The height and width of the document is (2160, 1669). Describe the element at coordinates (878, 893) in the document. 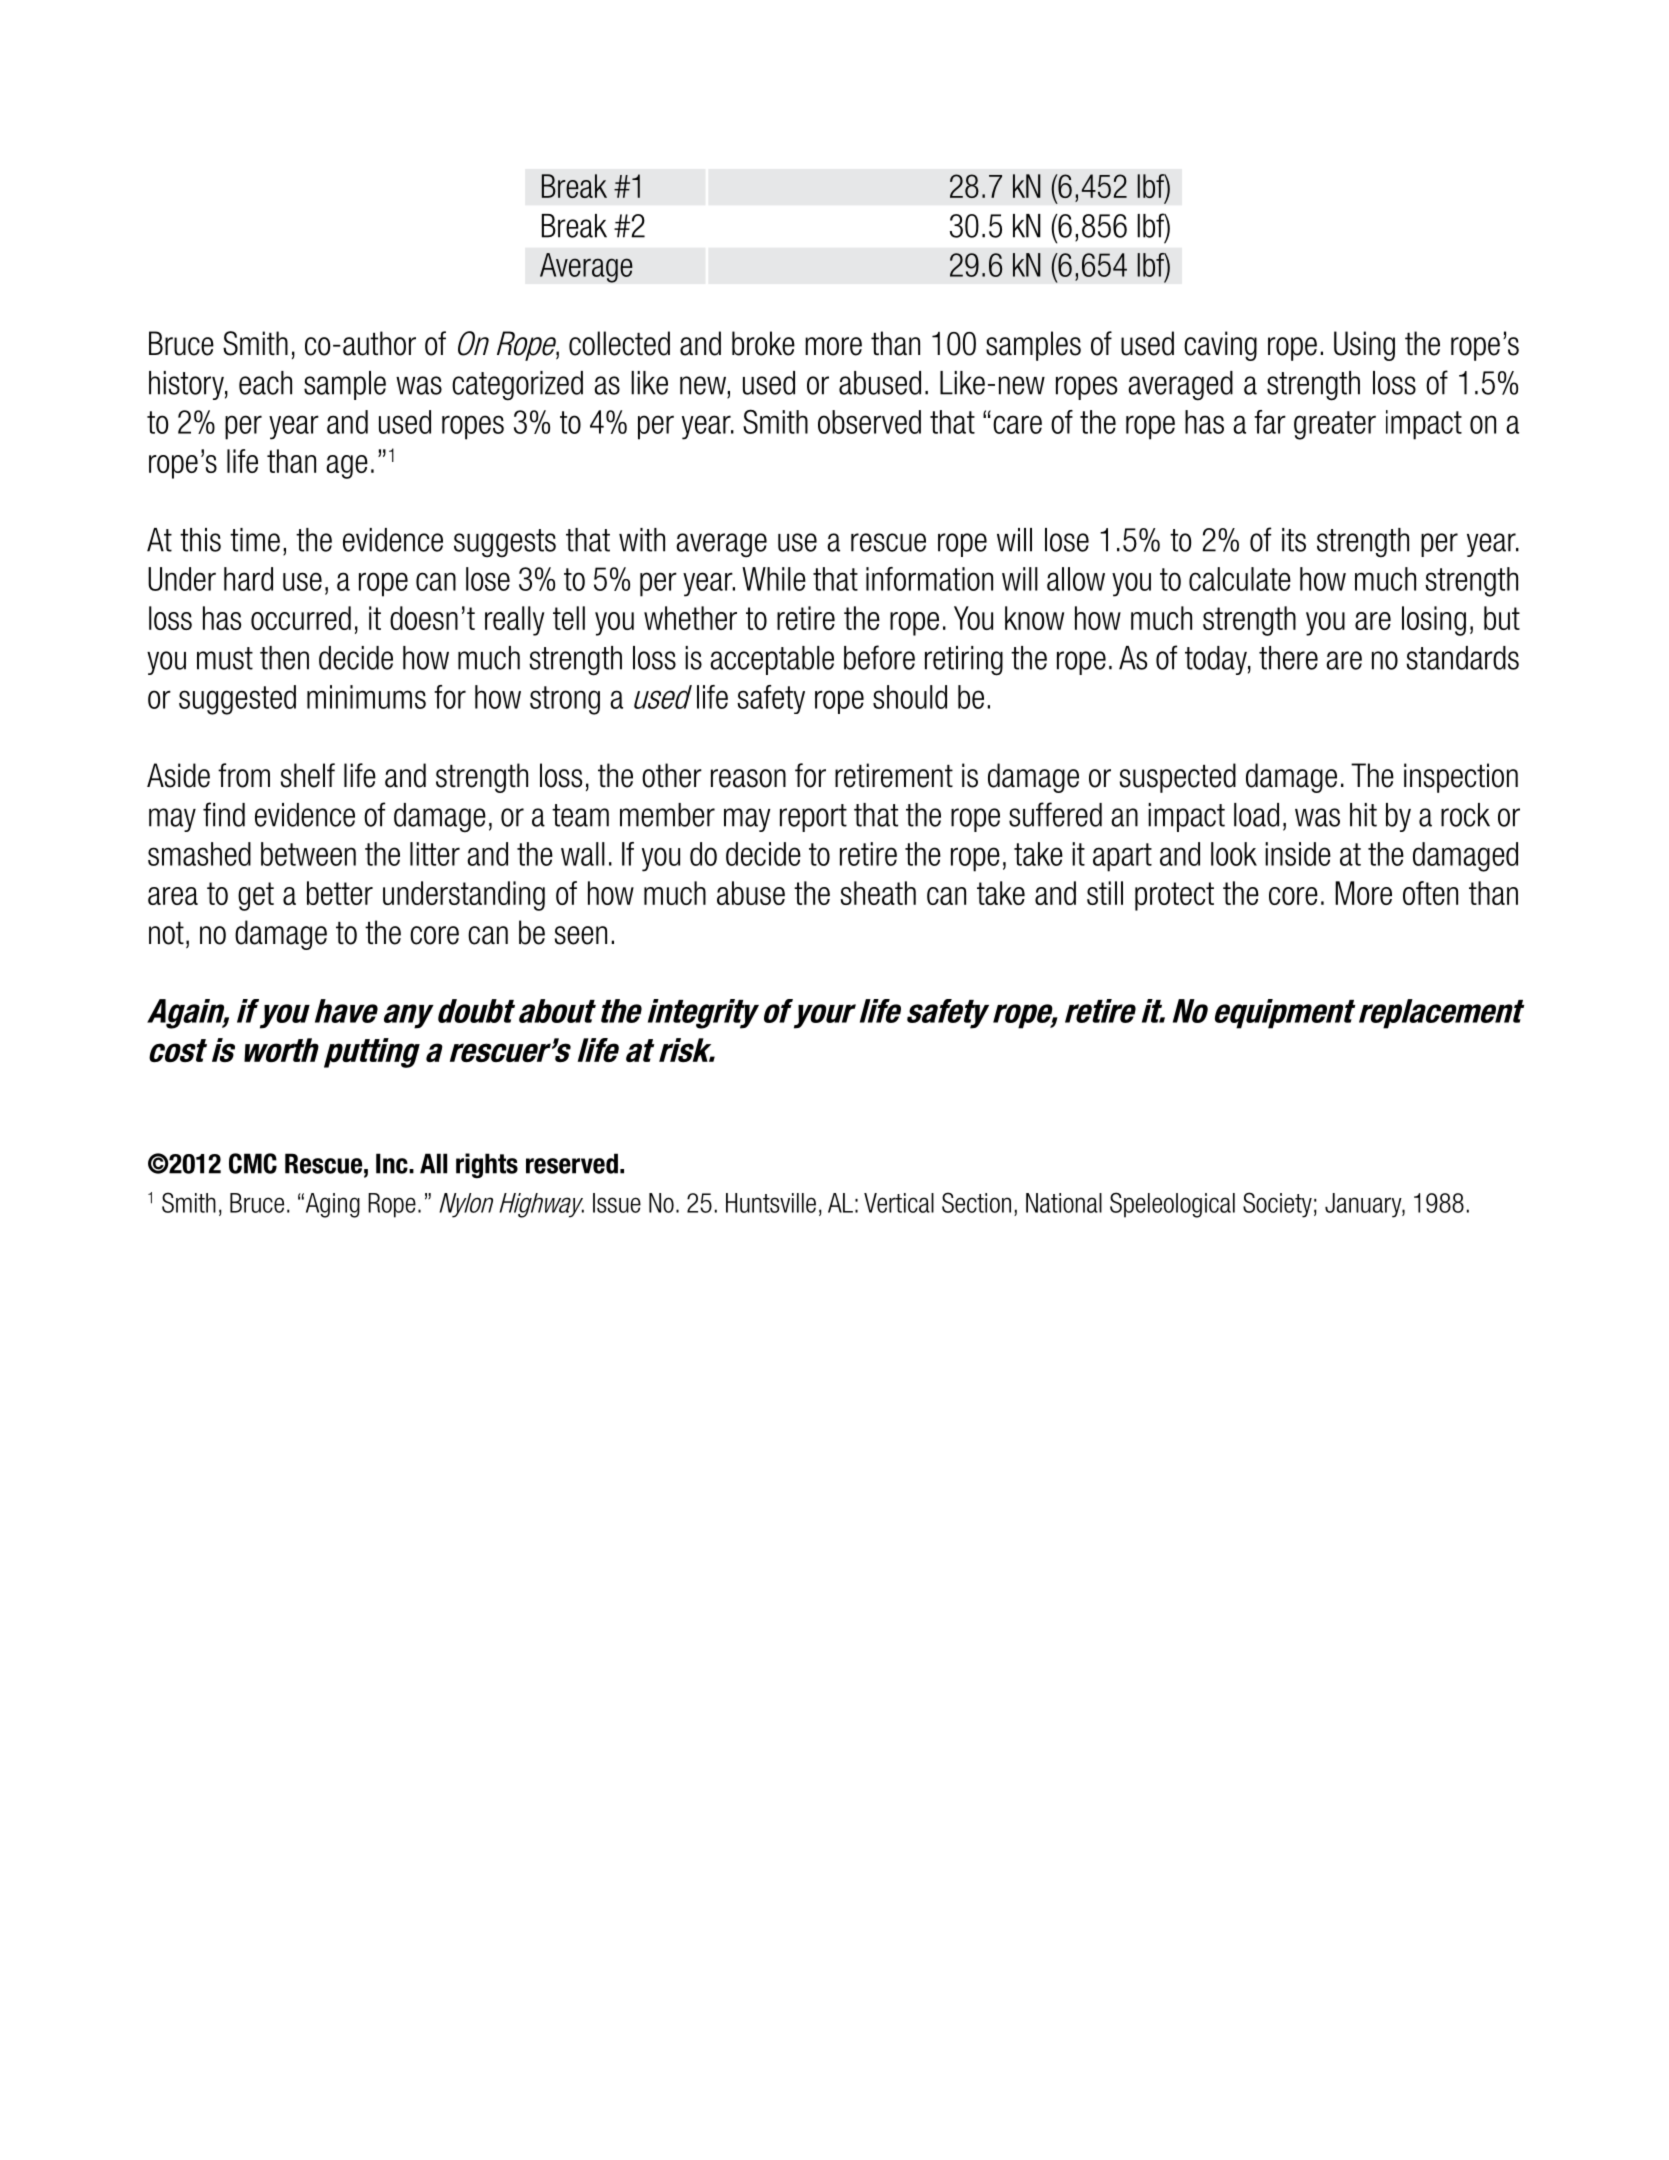

I see `sheath` at that location.
